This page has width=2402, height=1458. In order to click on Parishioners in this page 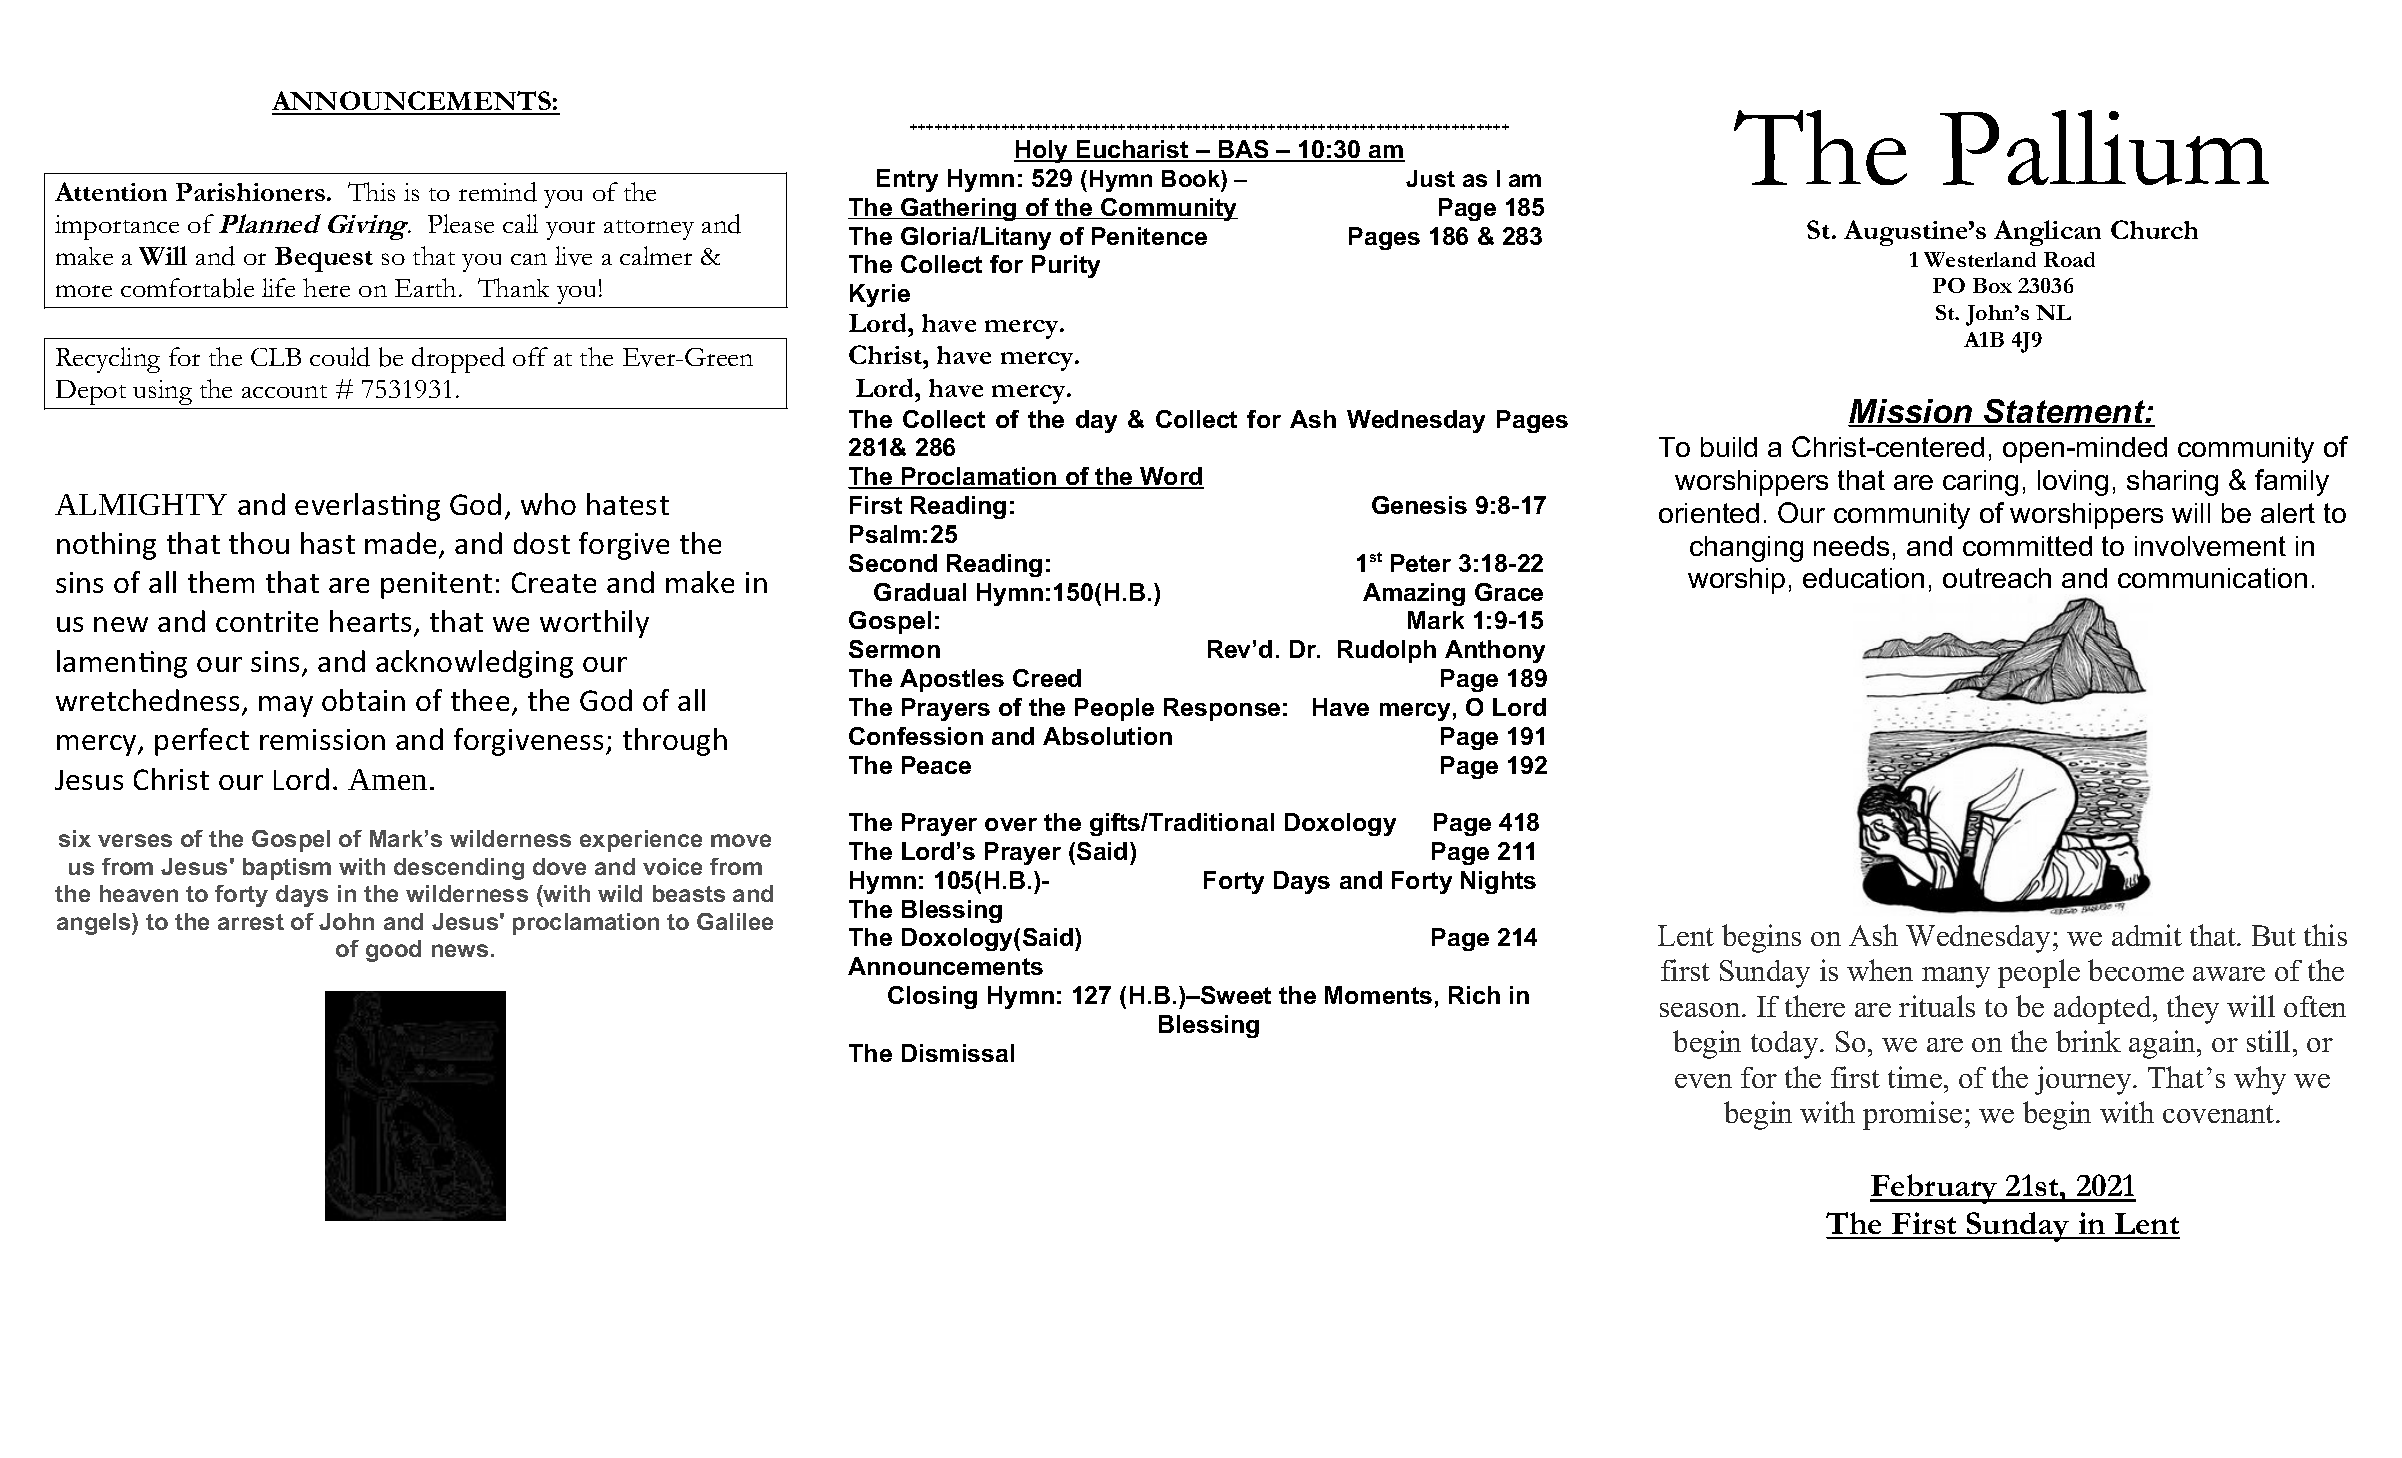, I will do `click(250, 192)`.
